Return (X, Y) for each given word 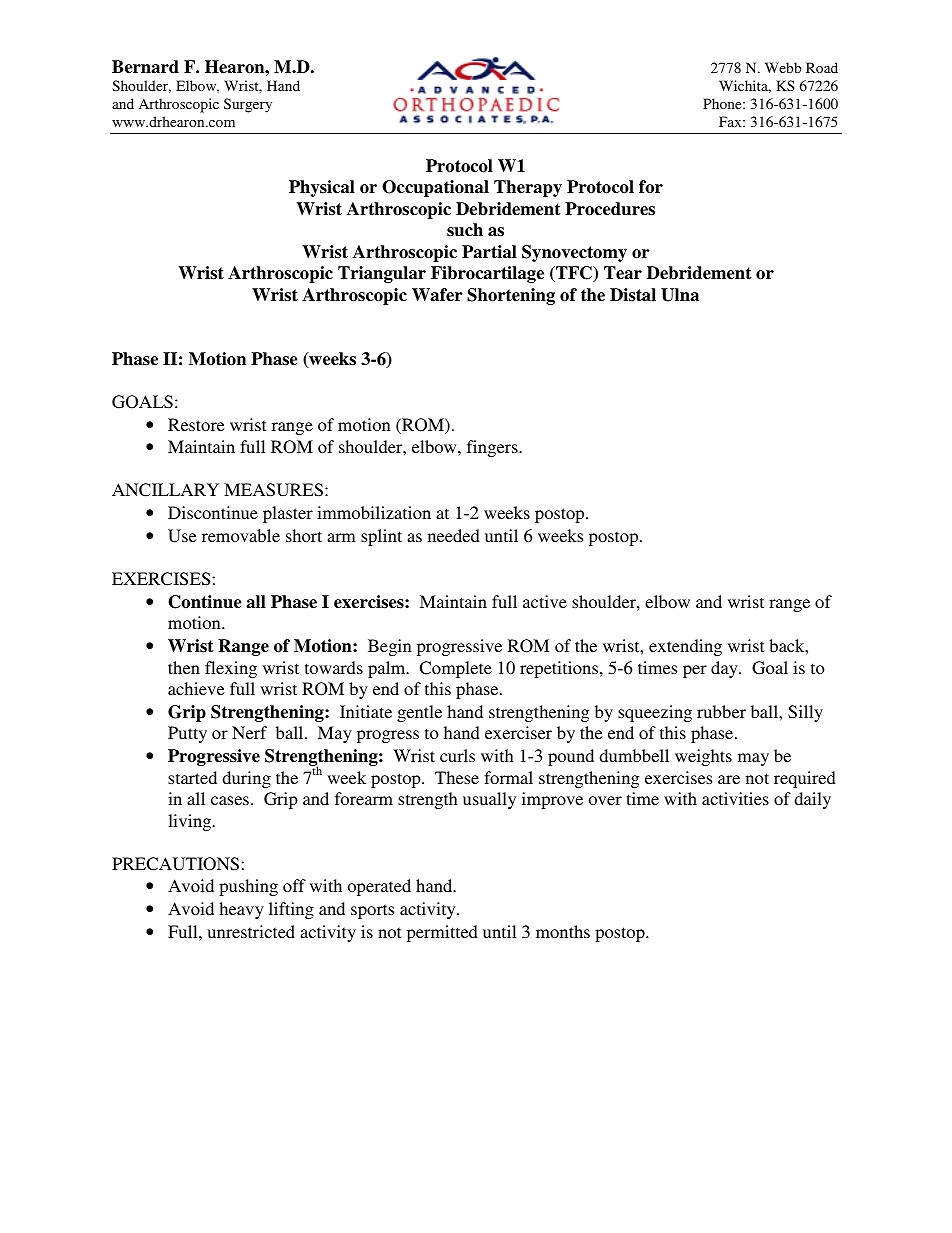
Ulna (680, 295)
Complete (455, 669)
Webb (783, 67)
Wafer (437, 295)
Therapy (528, 188)
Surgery (248, 105)
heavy (241, 910)
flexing (231, 669)
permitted (442, 933)
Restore (196, 424)
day (725, 669)
